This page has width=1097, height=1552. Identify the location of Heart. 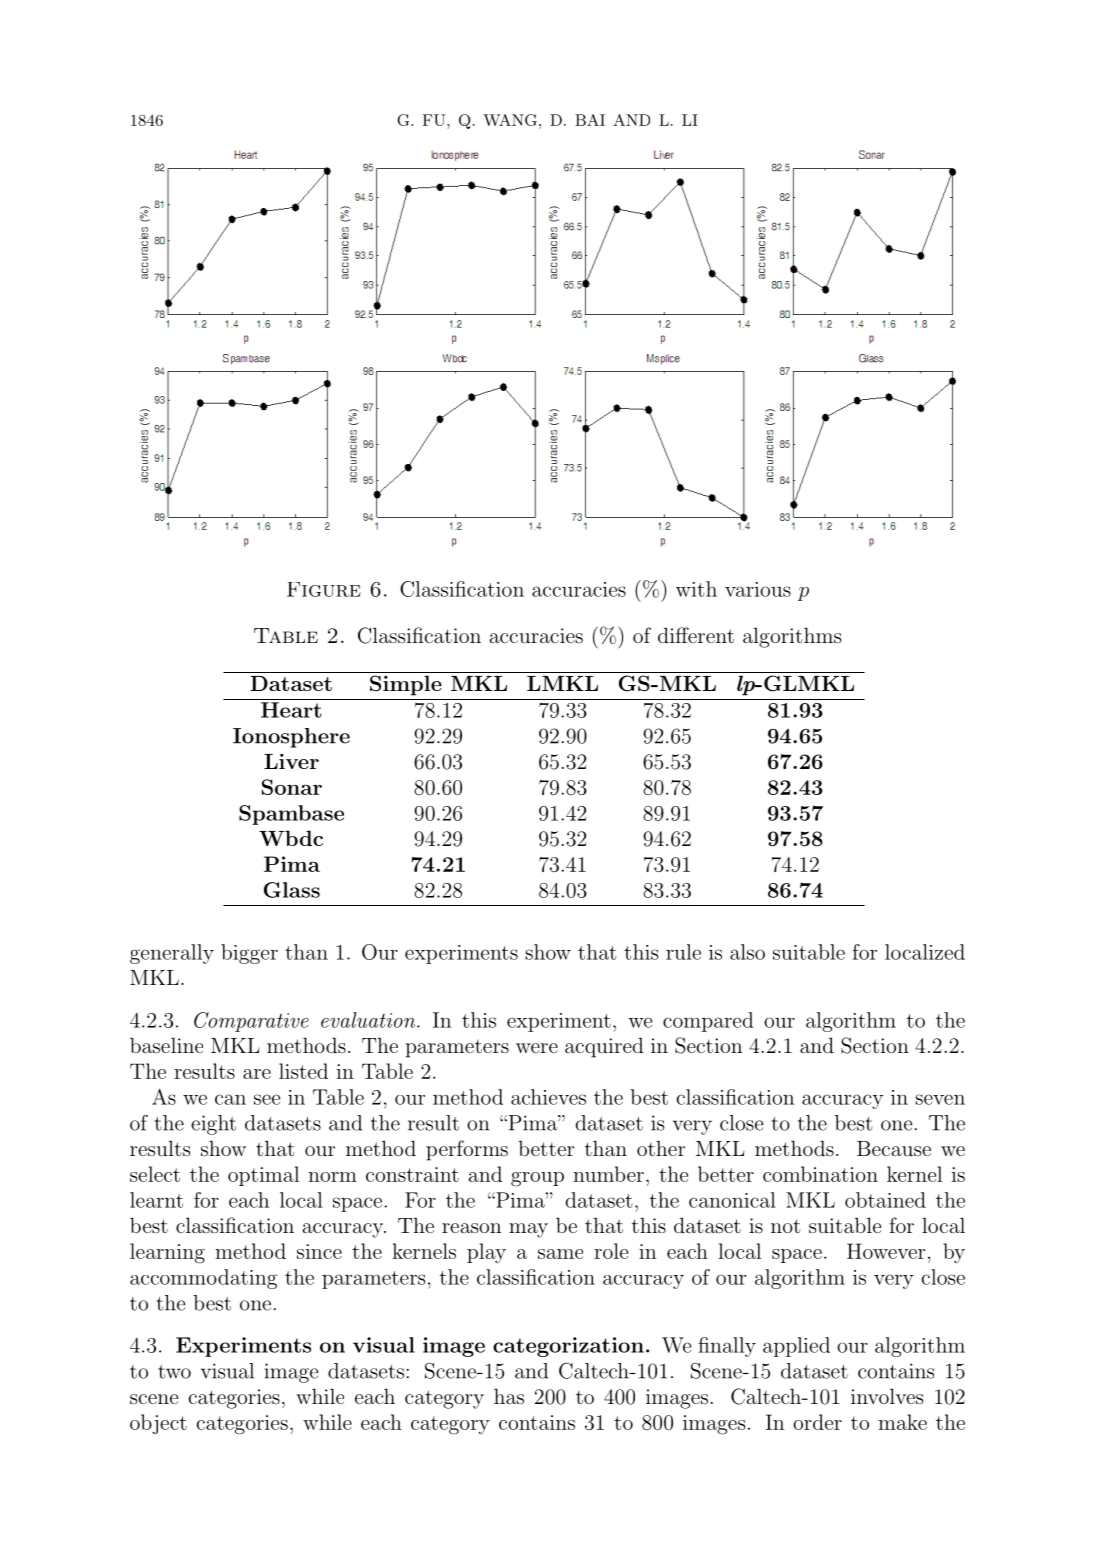
(291, 710).
